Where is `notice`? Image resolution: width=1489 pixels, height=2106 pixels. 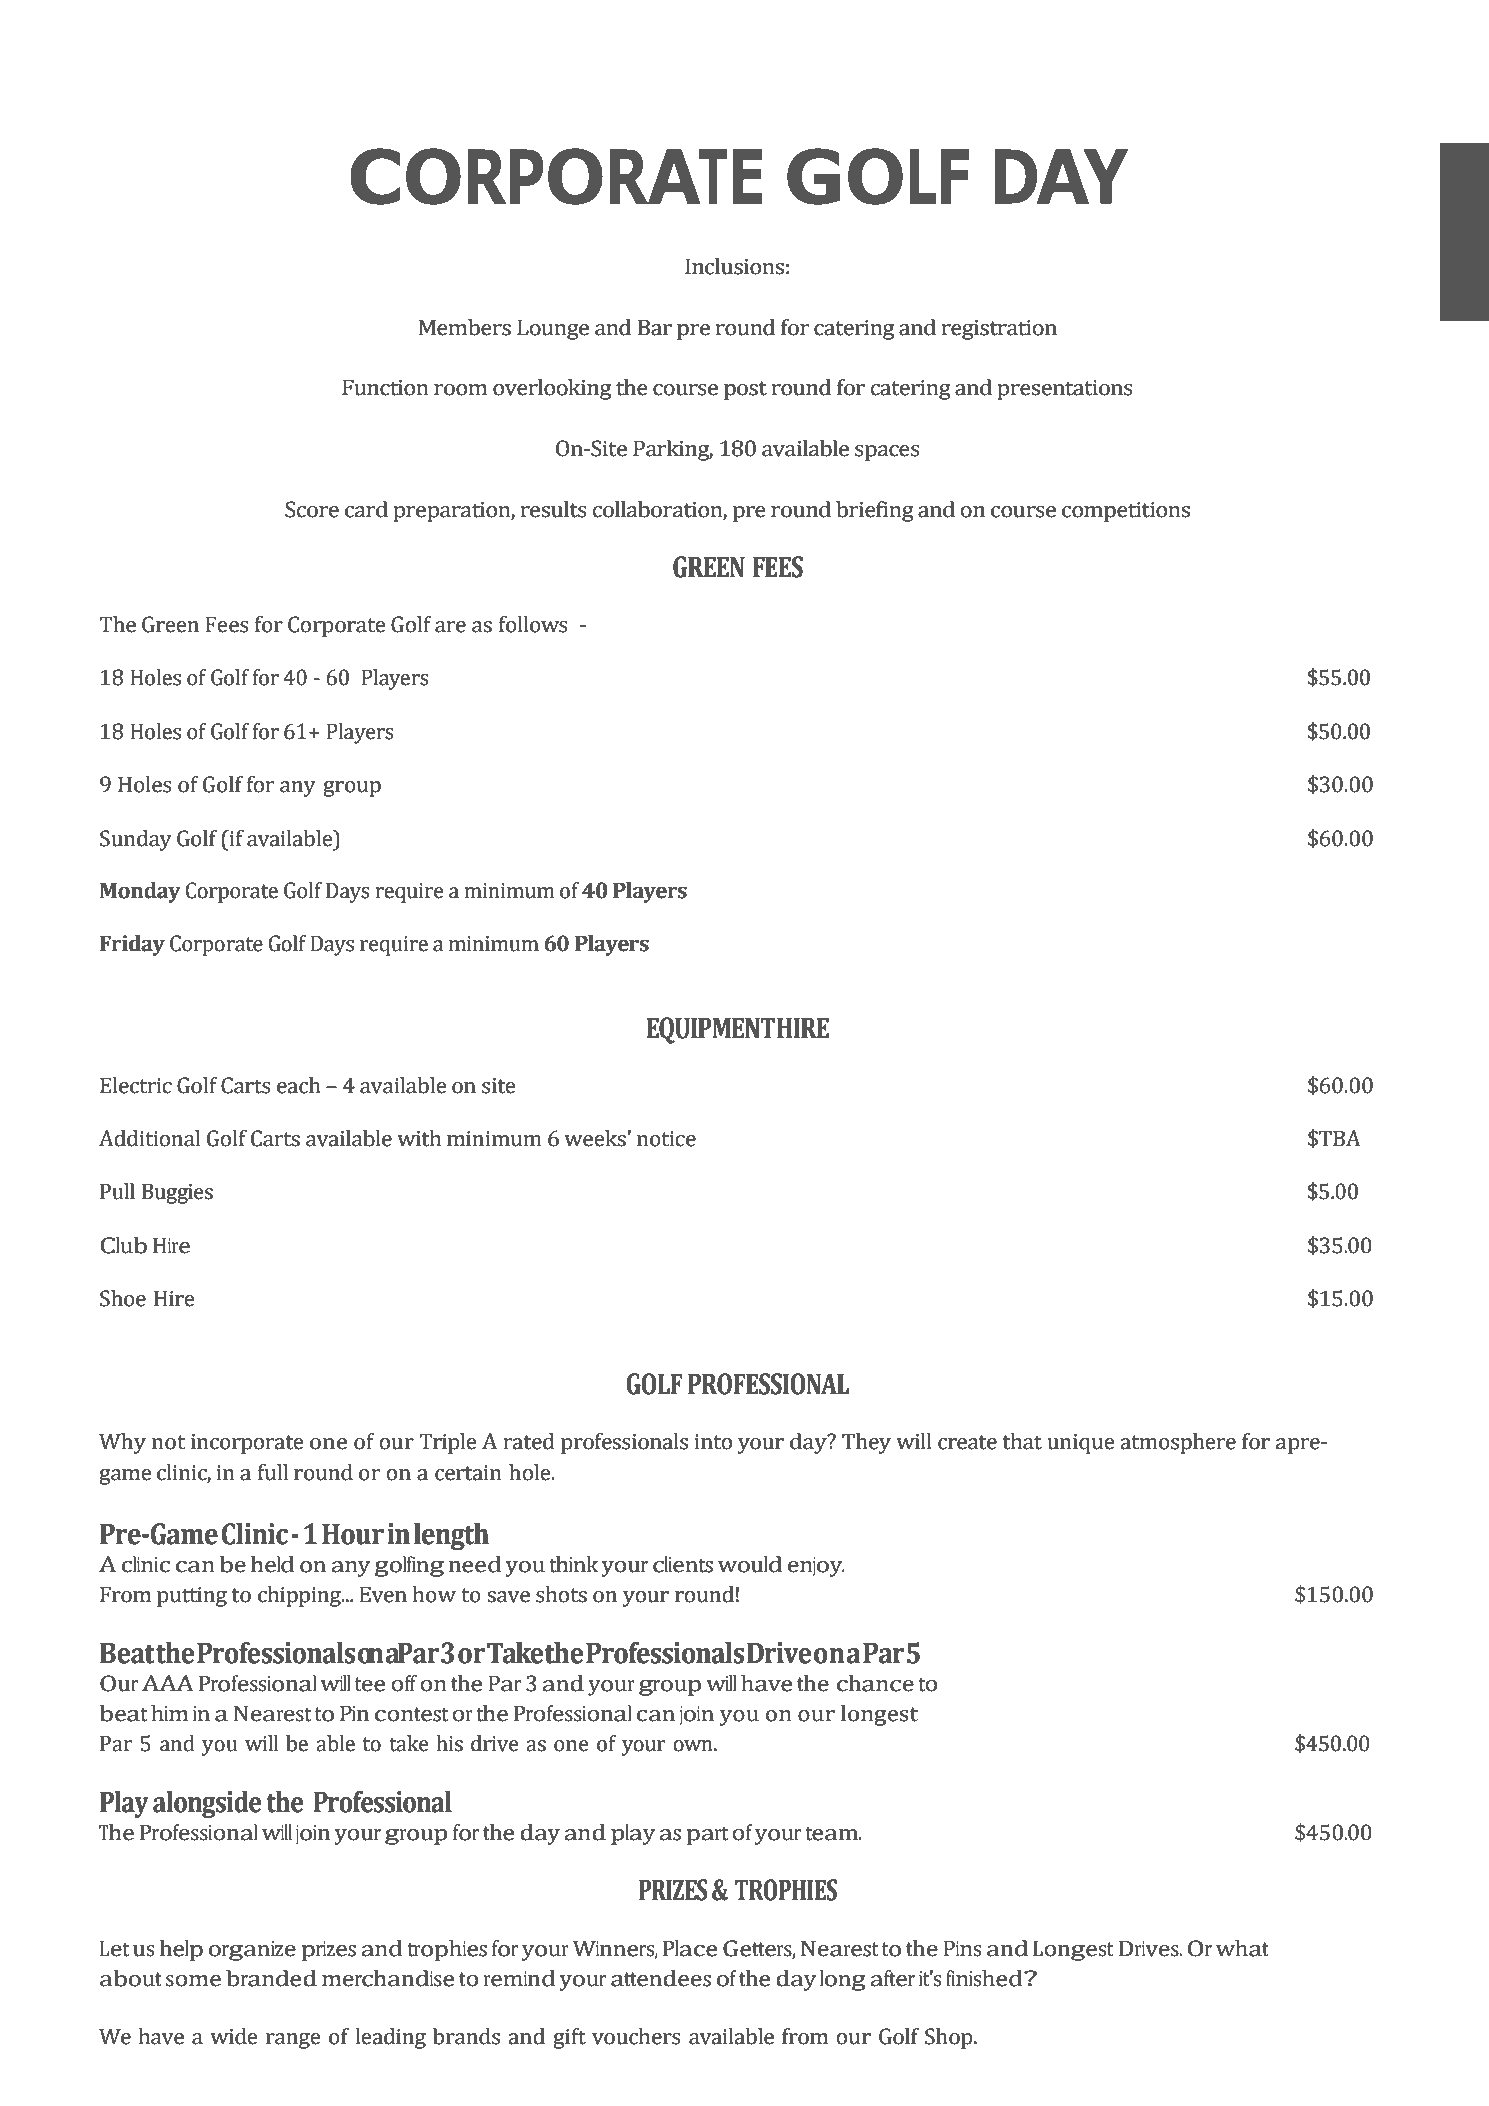
notice is located at coordinates (666, 1139).
